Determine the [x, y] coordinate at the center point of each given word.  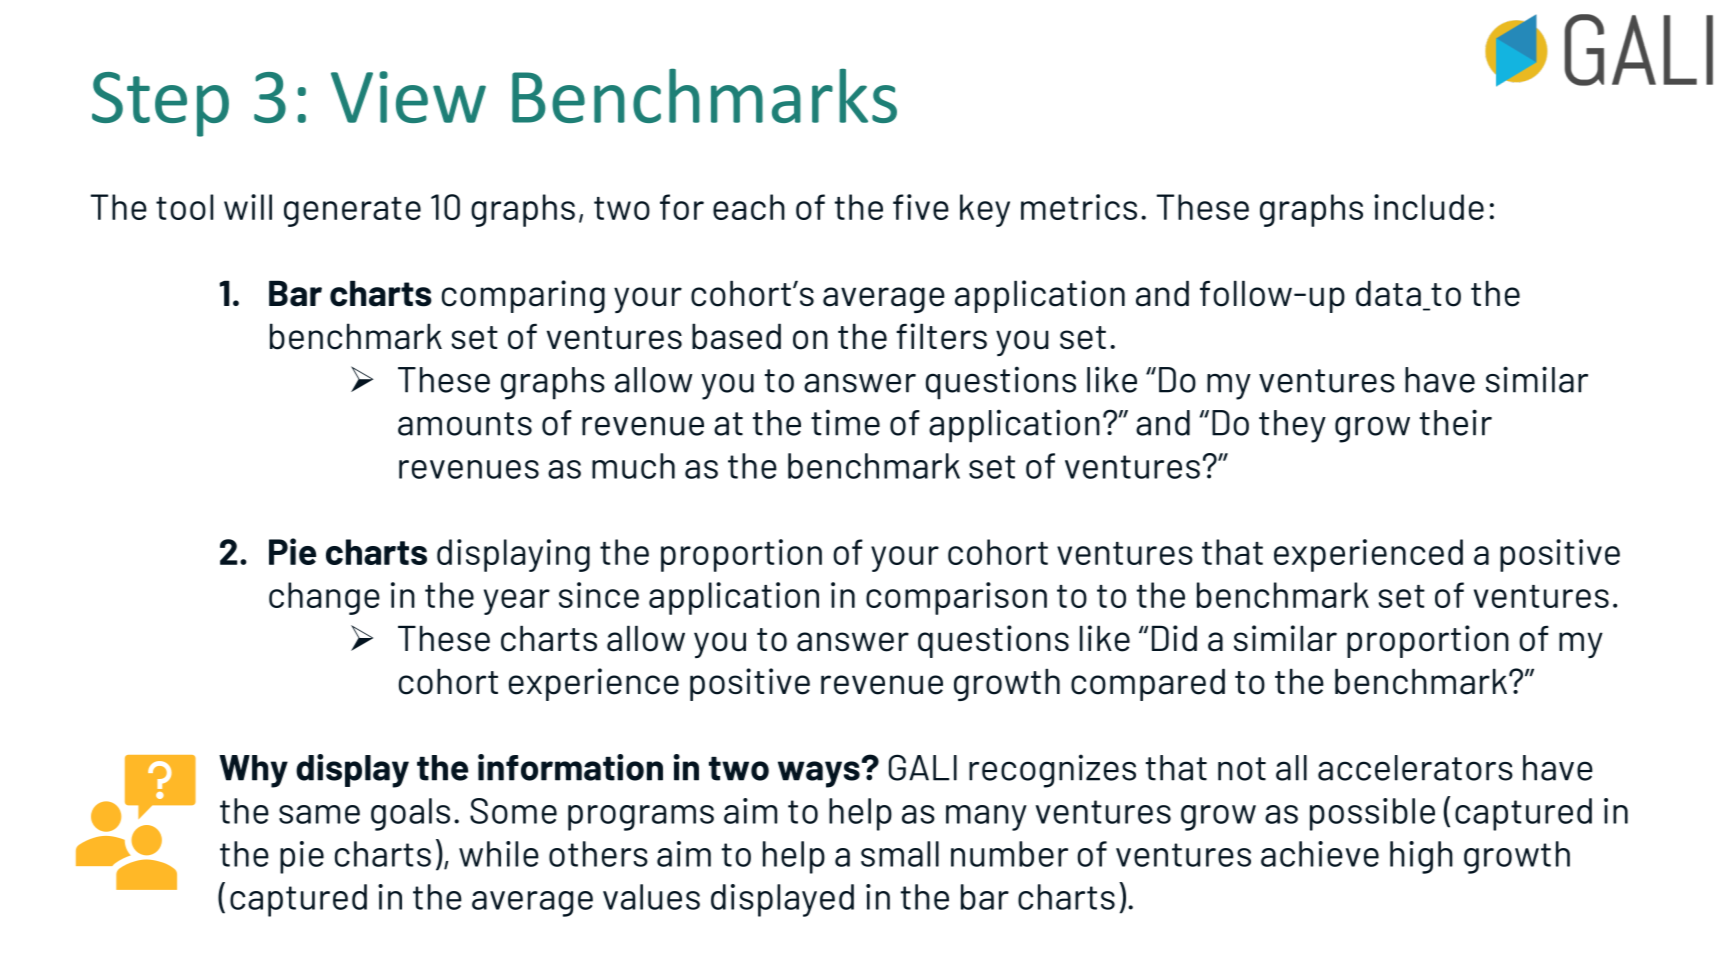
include [1429, 207]
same [319, 814]
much [633, 466]
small [900, 854]
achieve [1320, 854]
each [749, 207]
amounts [465, 424]
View [408, 97]
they [1292, 426]
